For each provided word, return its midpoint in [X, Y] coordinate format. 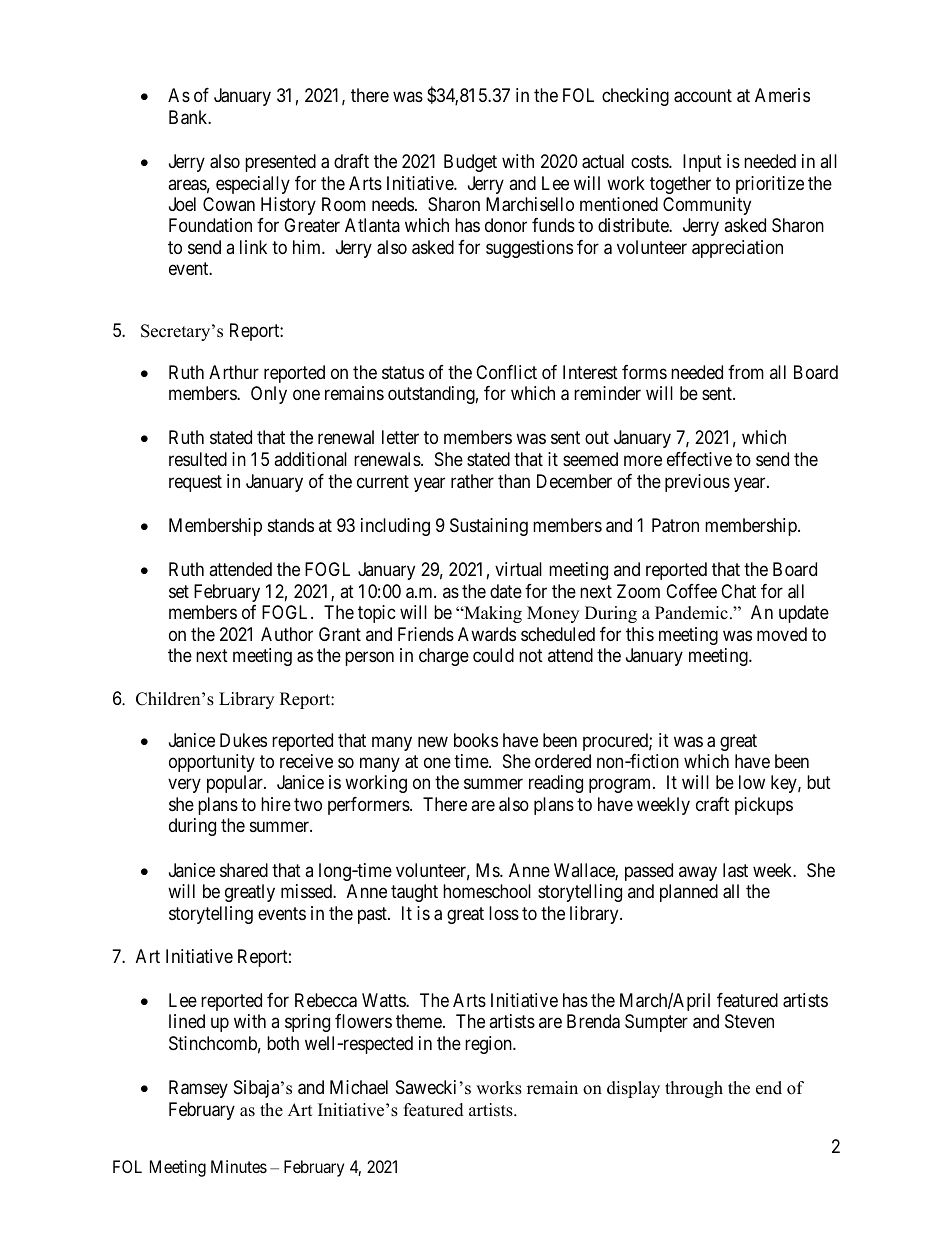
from [746, 372]
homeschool [487, 891]
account [703, 96]
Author [287, 634]
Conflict [506, 372]
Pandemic [691, 613]
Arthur [234, 372]
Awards [487, 634]
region [489, 1045]
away [698, 873]
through [694, 1089]
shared [244, 870]
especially [253, 185]
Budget [470, 163]
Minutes [239, 1166]
